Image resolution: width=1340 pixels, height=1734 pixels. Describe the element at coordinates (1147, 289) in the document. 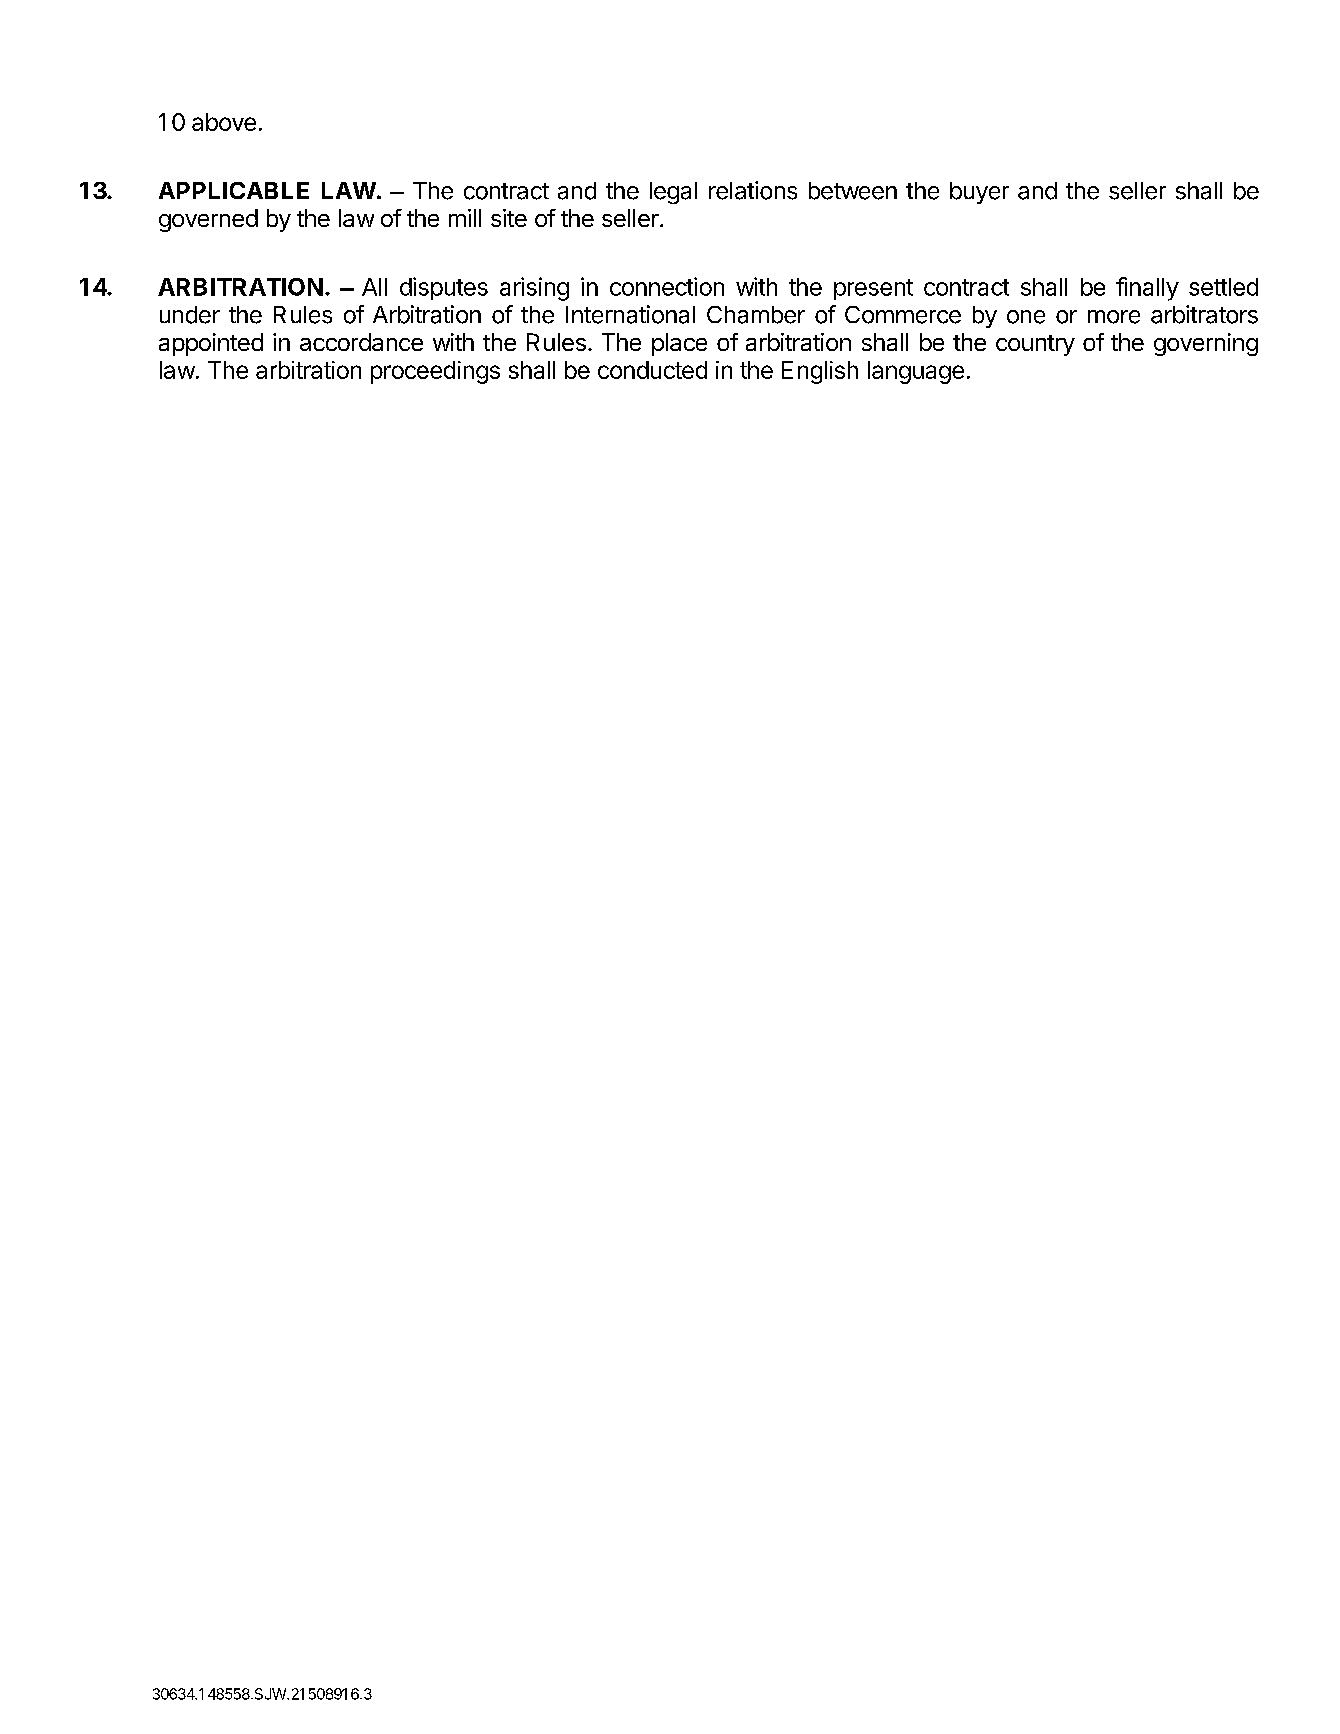

I see `finally` at that location.
